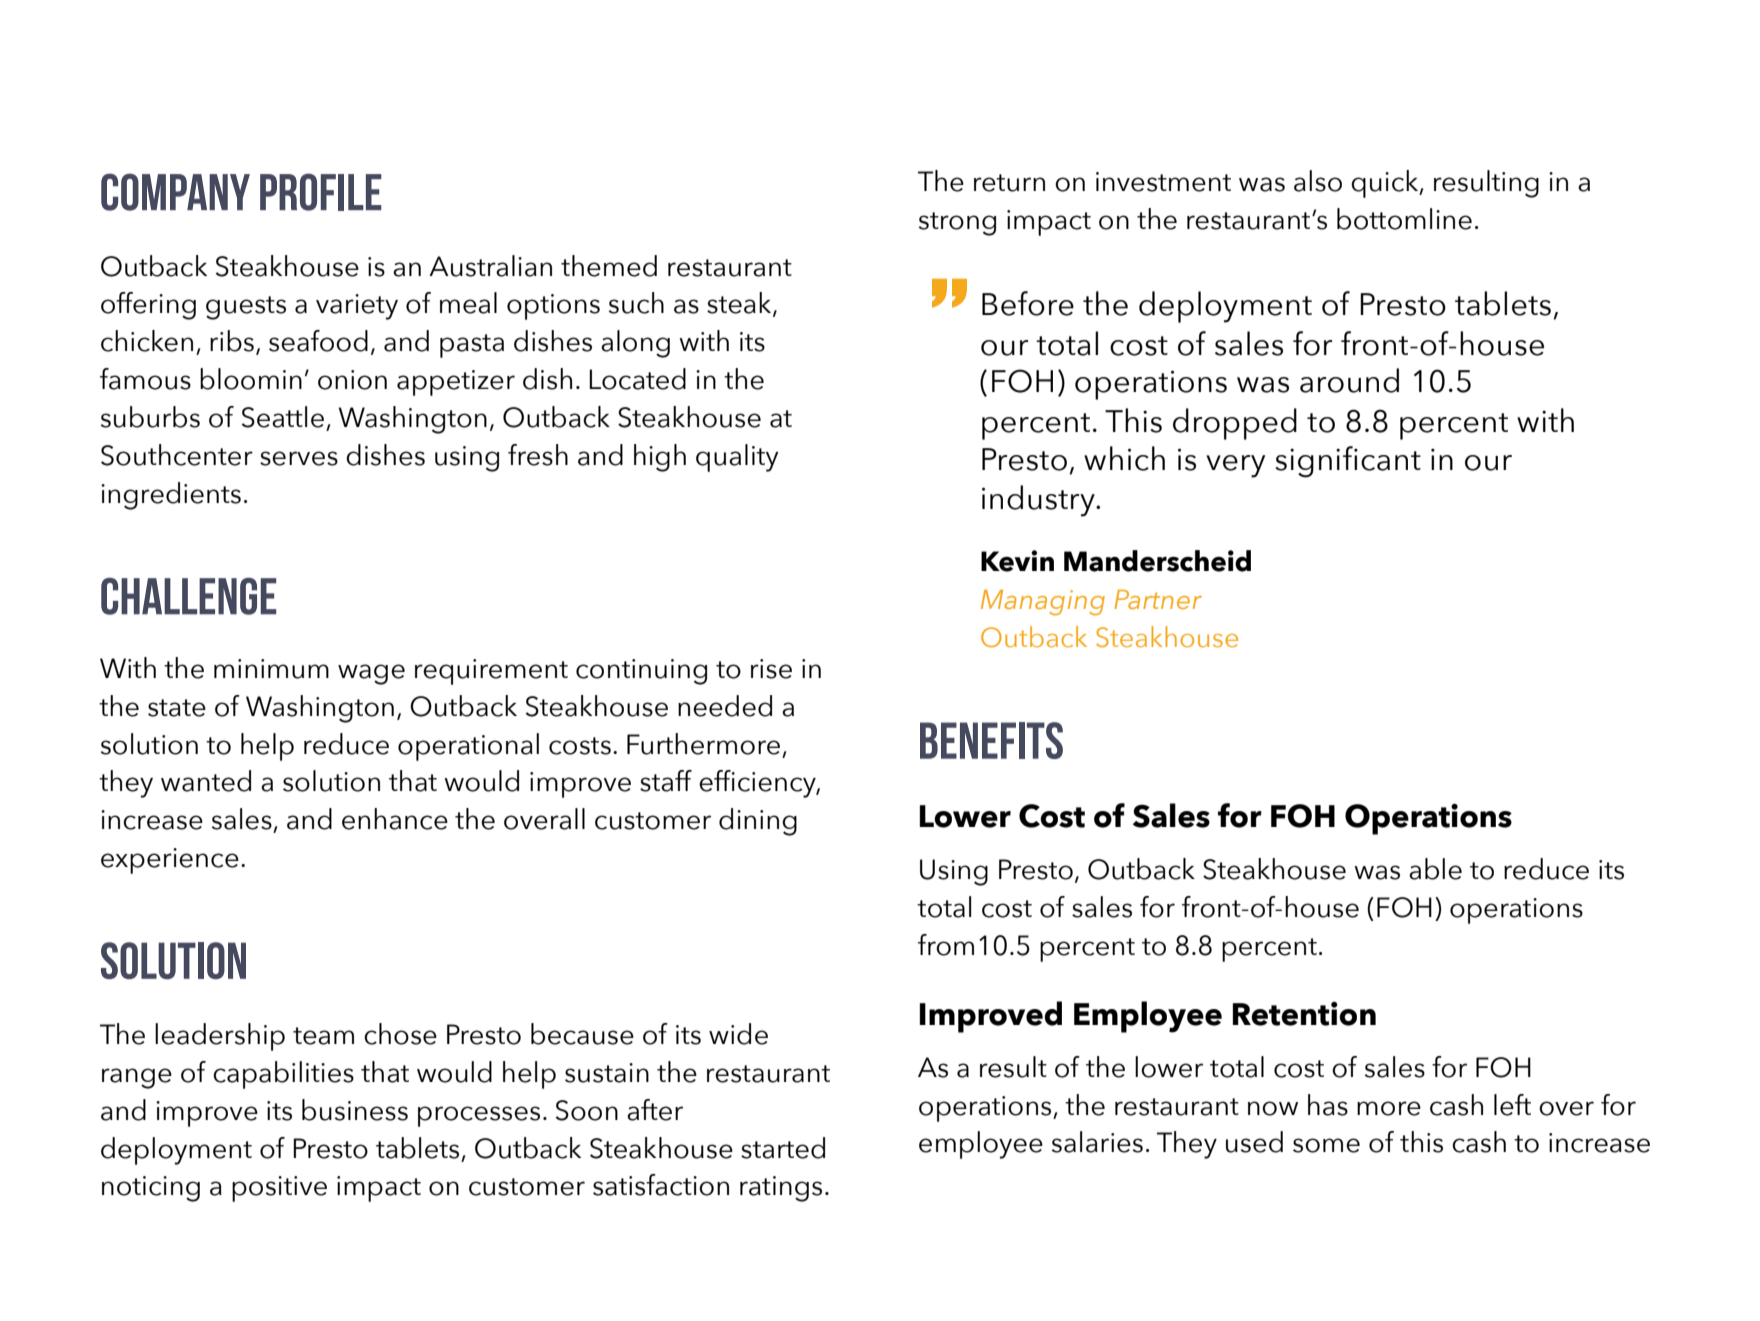 The height and width of the page is (1321, 1760). Describe the element at coordinates (758, 822) in the page. I see `dining` at that location.
